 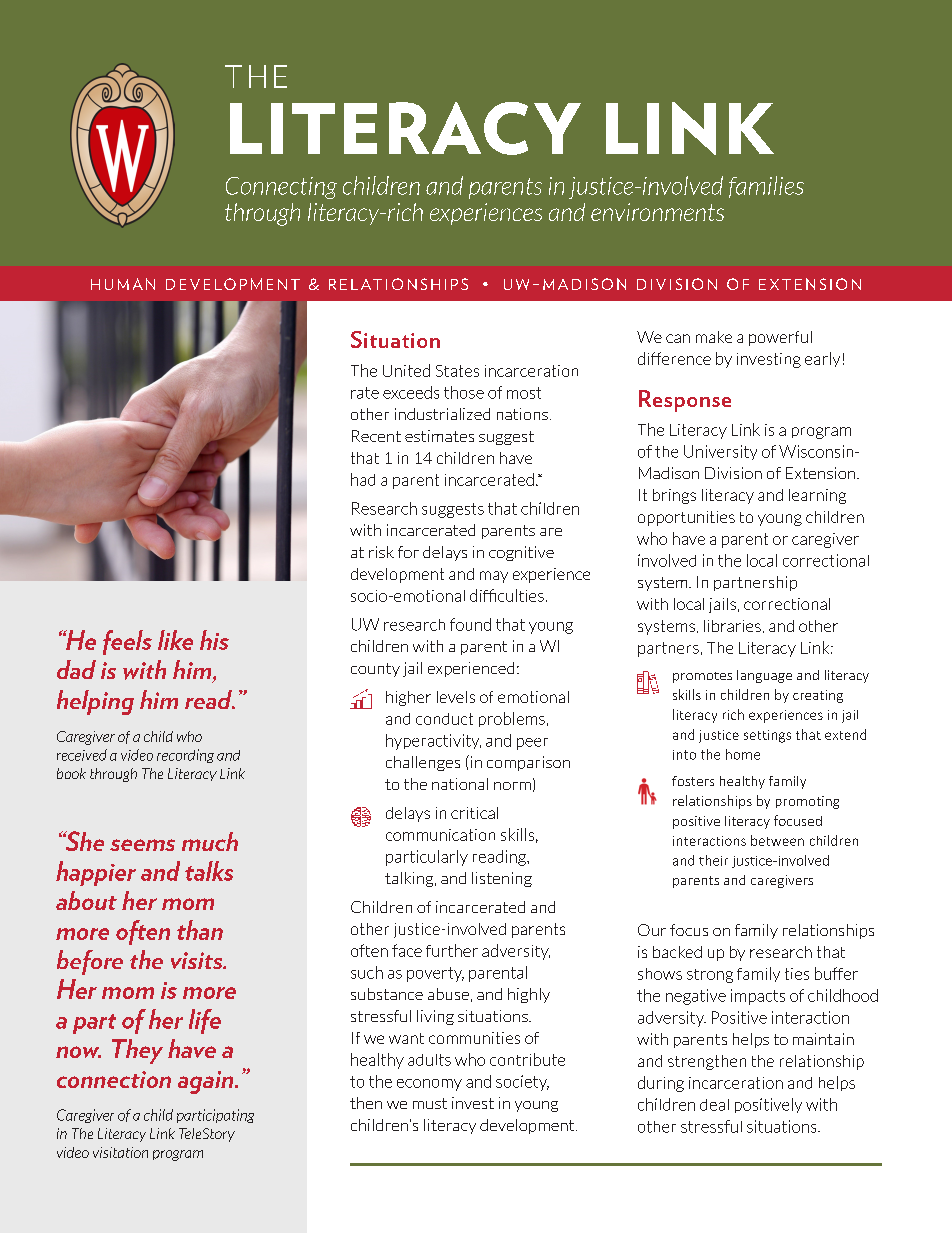 What do you see at coordinates (142, 845) in the screenshot?
I see `seems` at bounding box center [142, 845].
